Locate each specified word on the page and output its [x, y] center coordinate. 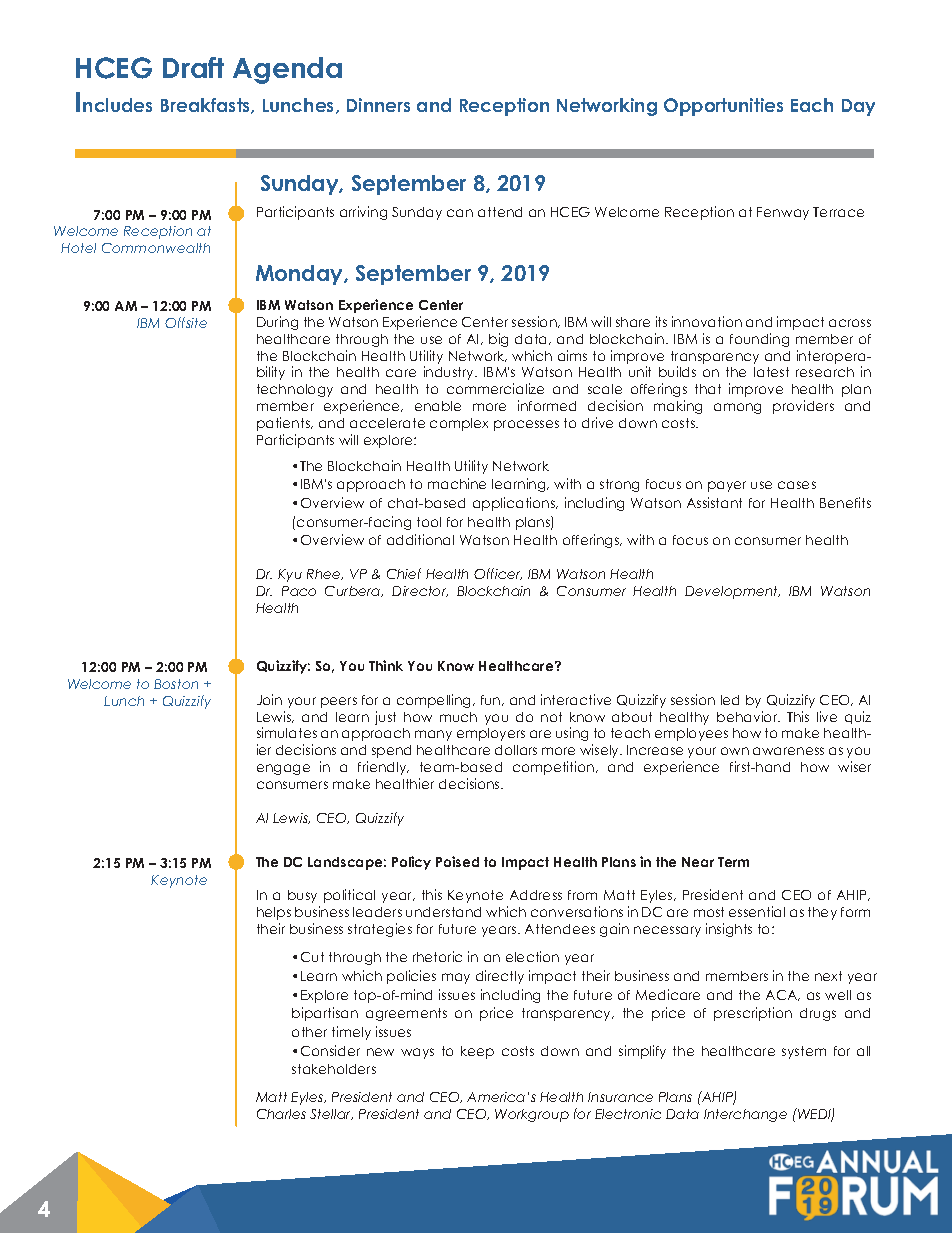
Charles [281, 1114]
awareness [788, 751]
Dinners [378, 105]
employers [491, 734]
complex [459, 424]
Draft [193, 67]
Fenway [783, 213]
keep [477, 1052]
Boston [176, 684]
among [737, 408]
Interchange [745, 1115]
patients [284, 424]
